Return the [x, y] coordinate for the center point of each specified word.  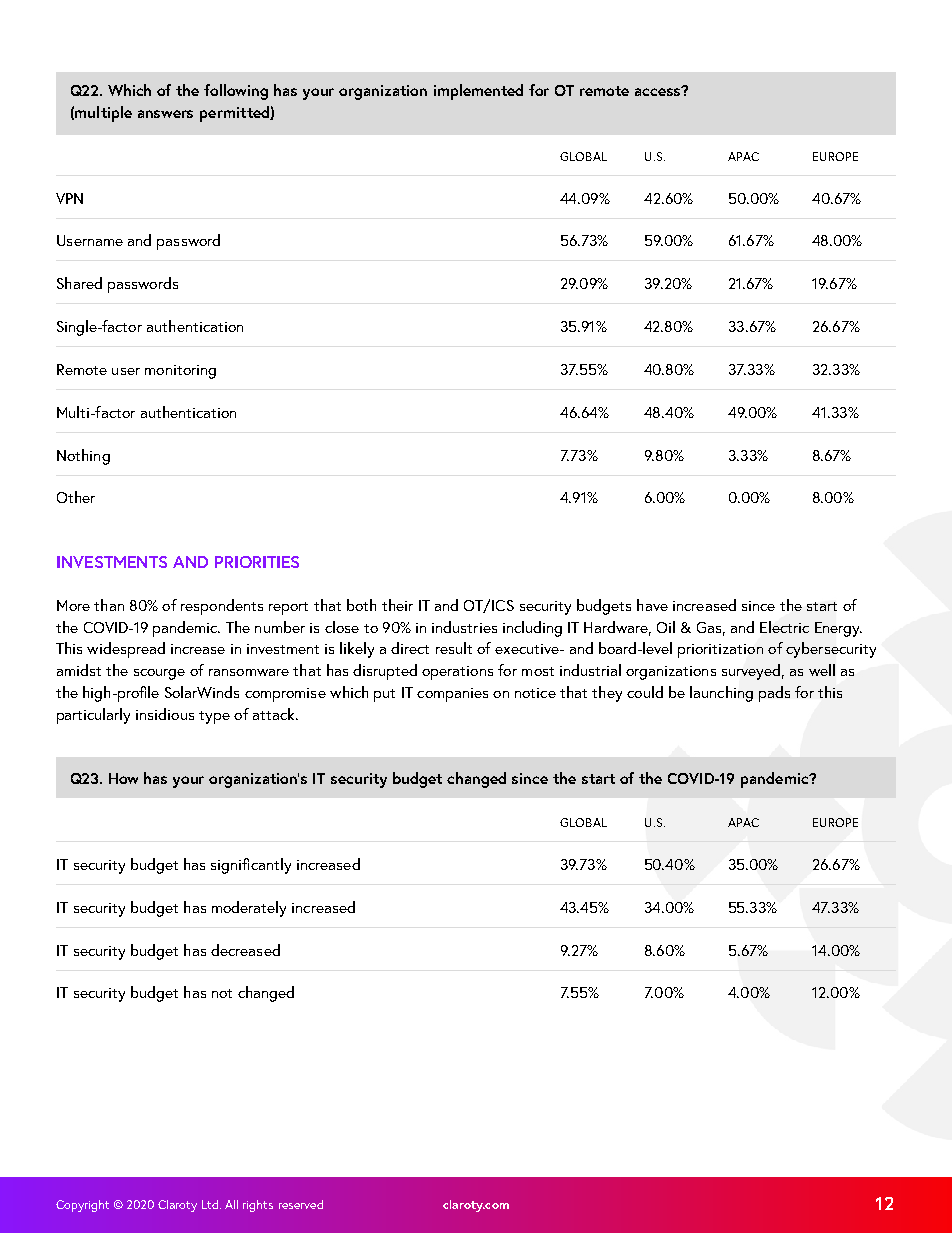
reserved [301, 1204]
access [659, 91]
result [454, 648]
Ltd [210, 1204]
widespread [126, 650]
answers [165, 114]
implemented [478, 92]
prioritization [720, 651]
